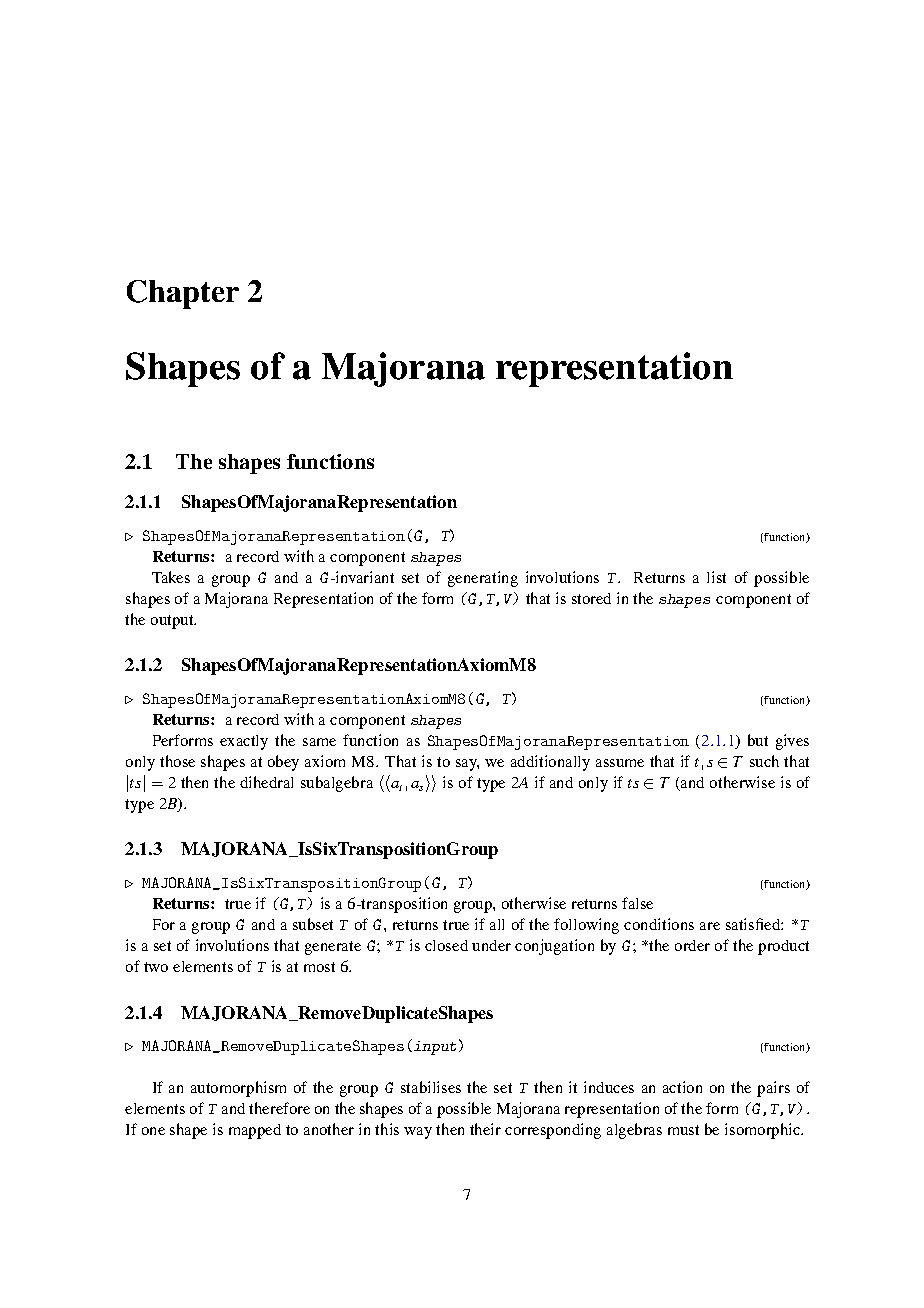 This screenshot has width=924, height=1308. What do you see at coordinates (238, 1089) in the screenshot?
I see `automorphism` at bounding box center [238, 1089].
